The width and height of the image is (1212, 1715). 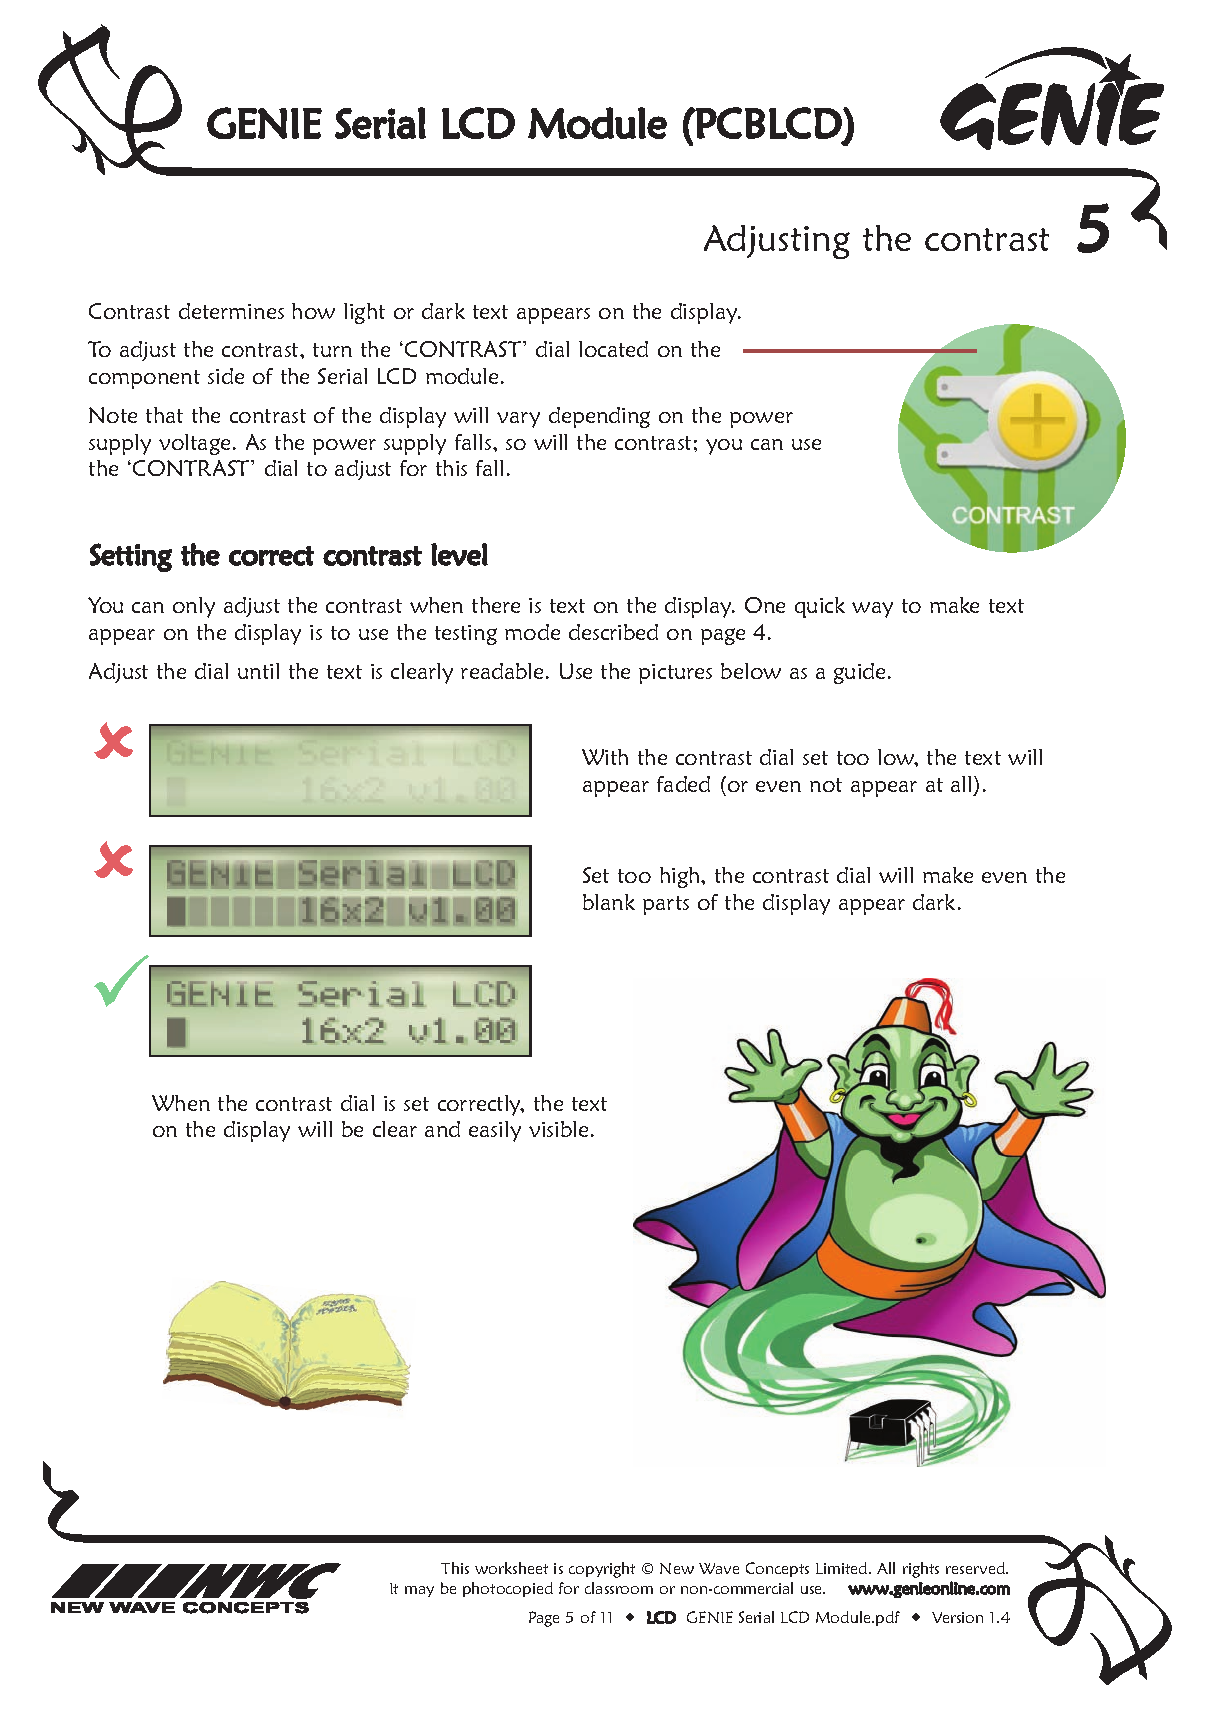 What do you see at coordinates (532, 632) in the image?
I see `mode` at bounding box center [532, 632].
